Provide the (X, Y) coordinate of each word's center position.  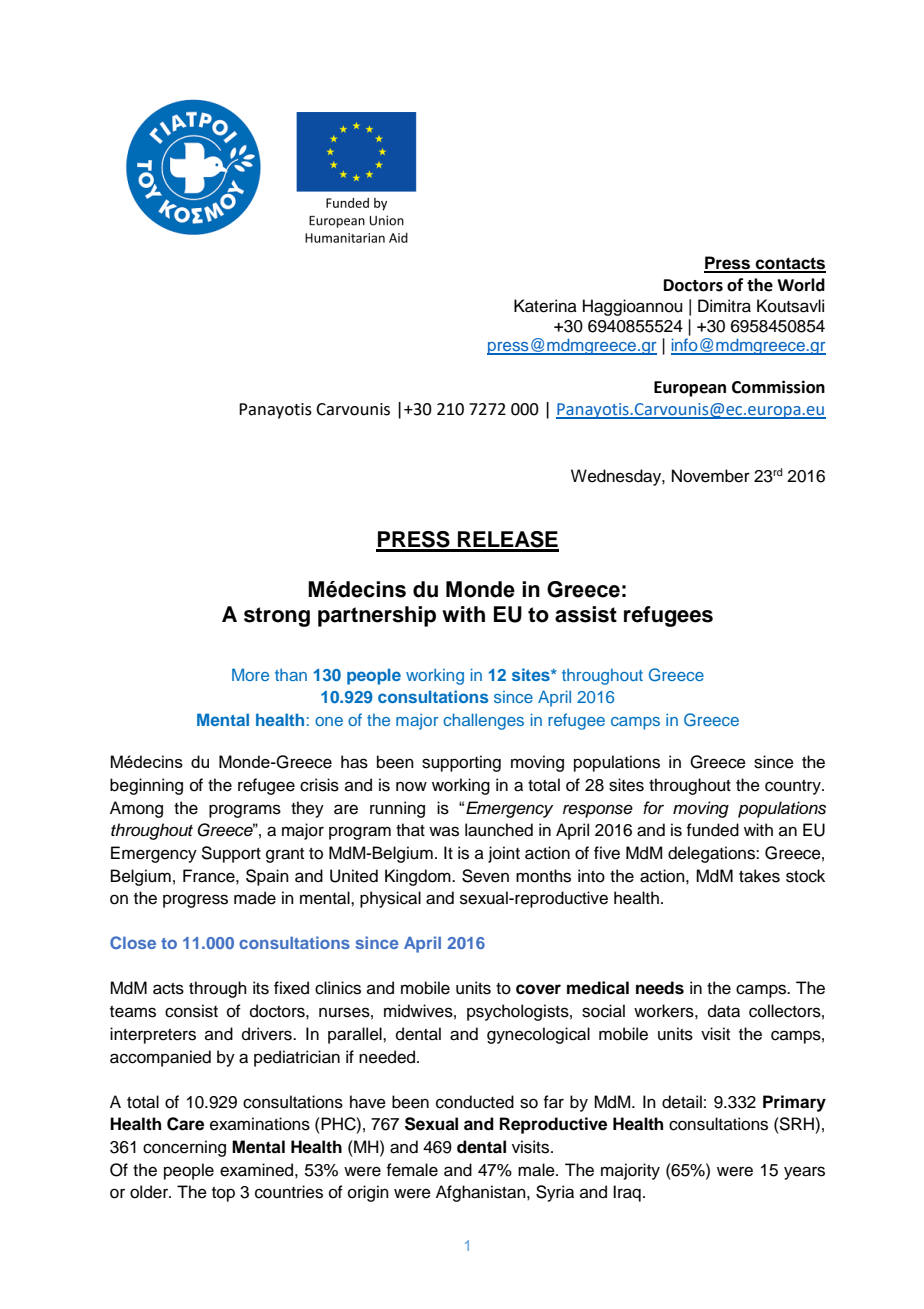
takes (759, 876)
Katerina (545, 306)
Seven (485, 876)
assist (586, 614)
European (690, 389)
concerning (184, 1148)
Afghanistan (482, 1193)
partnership (377, 616)
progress (195, 901)
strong (277, 617)
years (804, 1173)
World (801, 285)
